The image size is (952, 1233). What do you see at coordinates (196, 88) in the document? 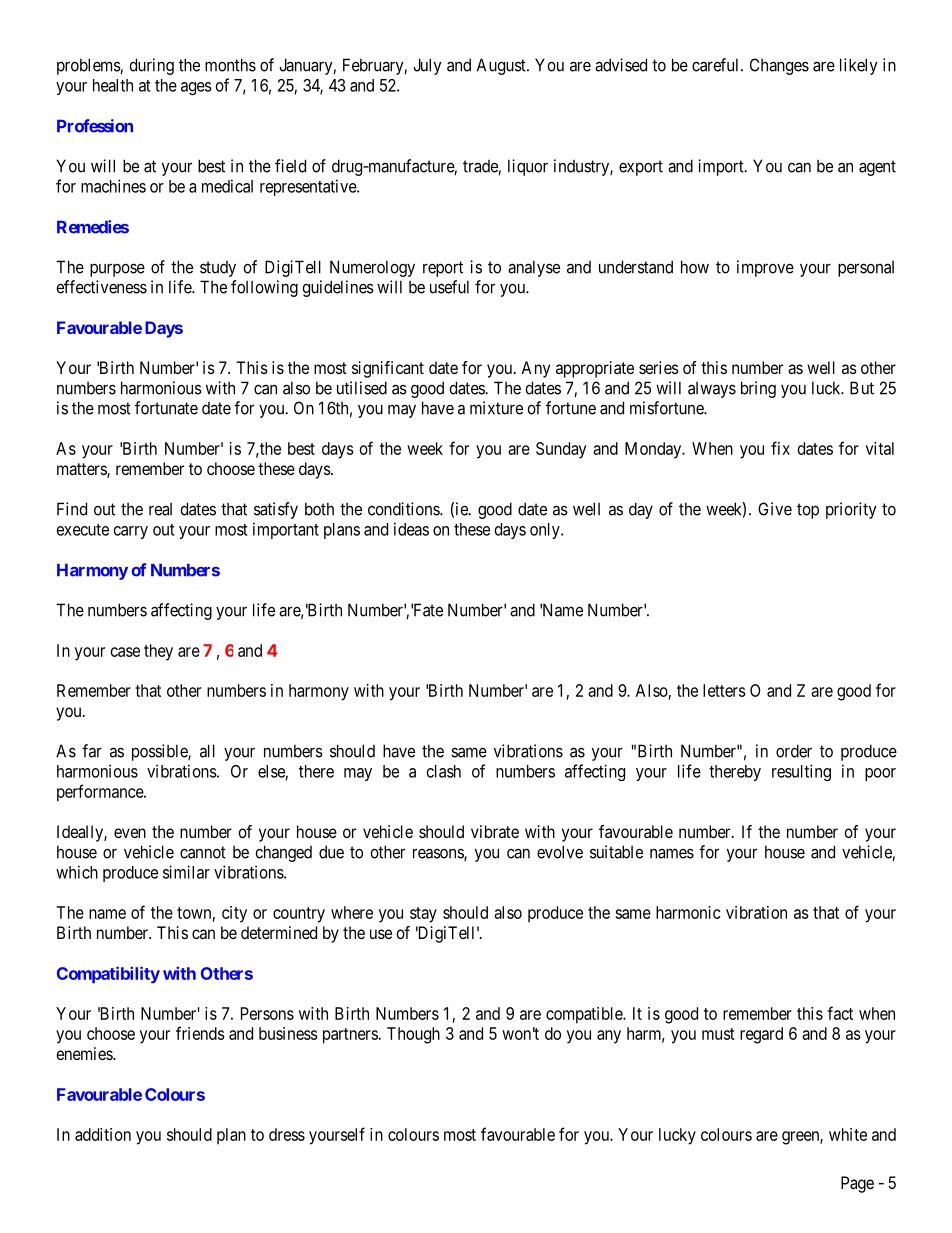
I see `ages` at bounding box center [196, 88].
